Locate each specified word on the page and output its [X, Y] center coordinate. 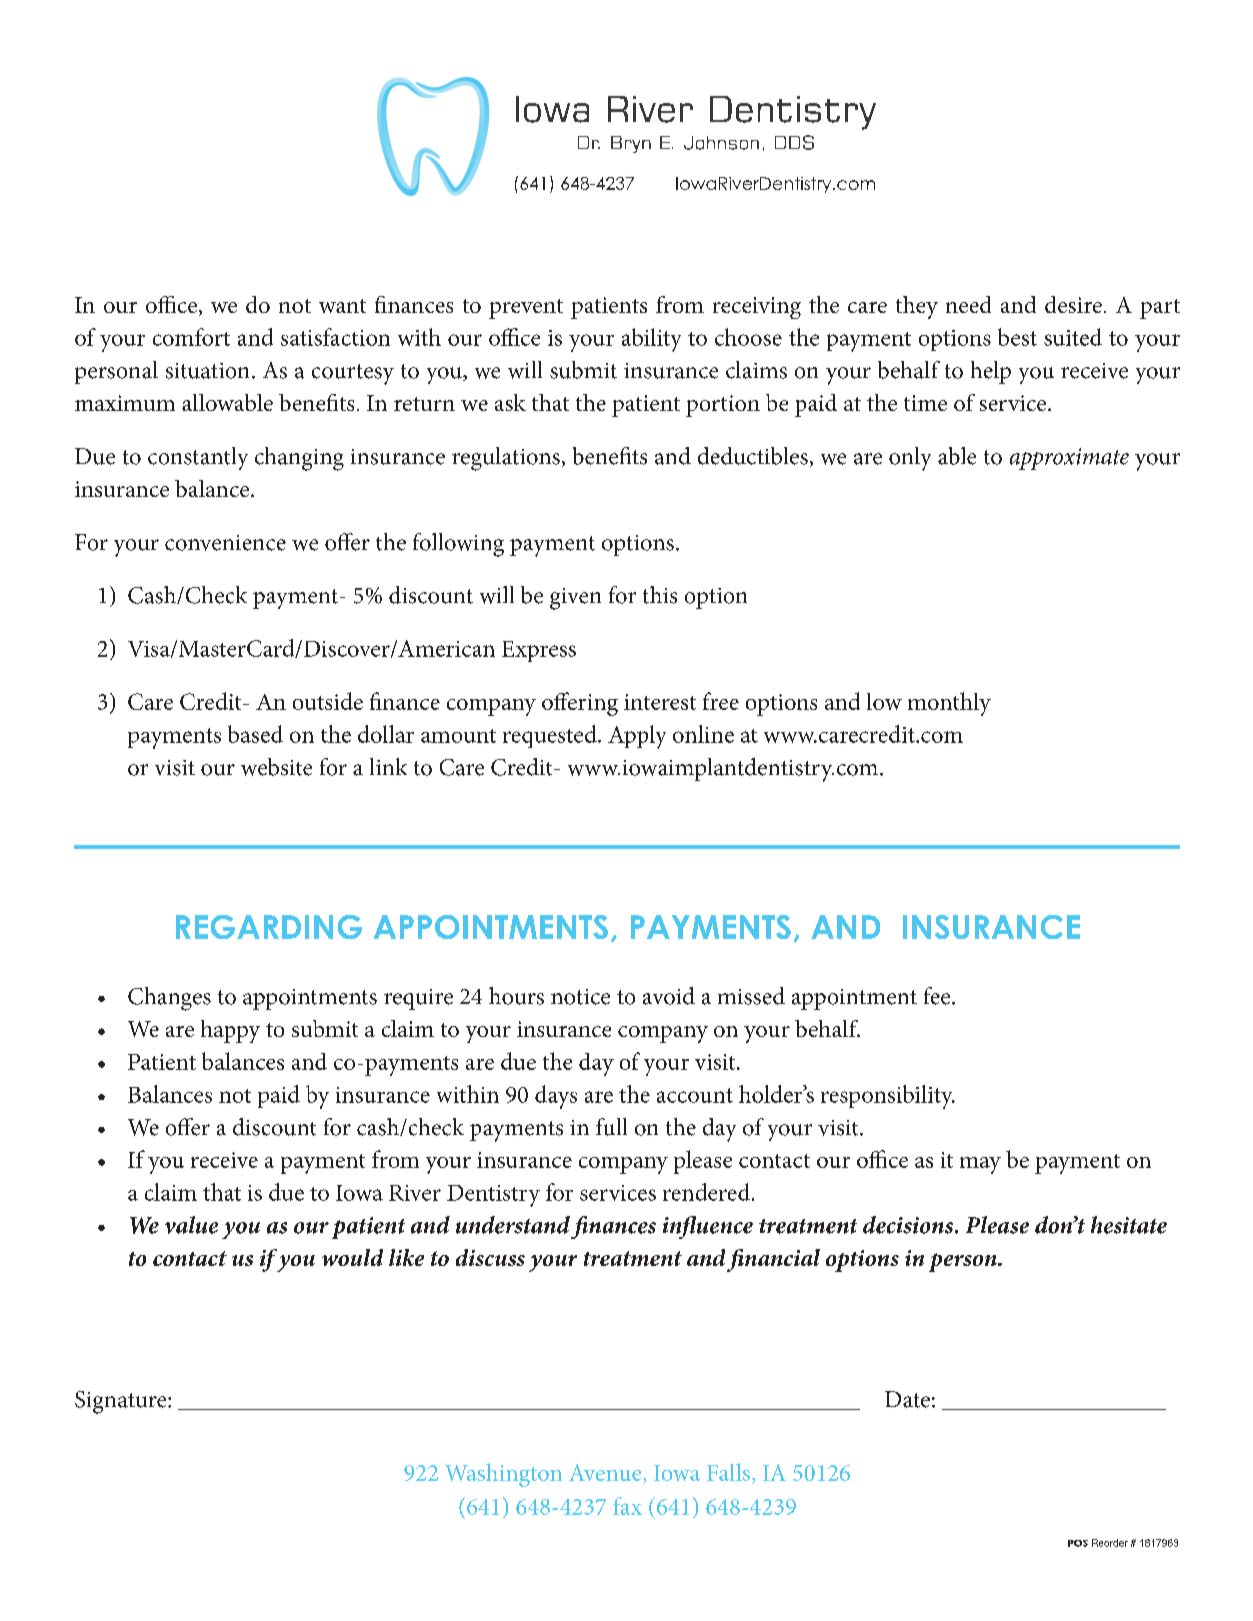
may [980, 1165]
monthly [949, 704]
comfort [191, 337]
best [1017, 337]
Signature [122, 1402]
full [611, 1127]
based [255, 734]
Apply [637, 737]
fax [627, 1506]
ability [651, 340]
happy [230, 1031]
